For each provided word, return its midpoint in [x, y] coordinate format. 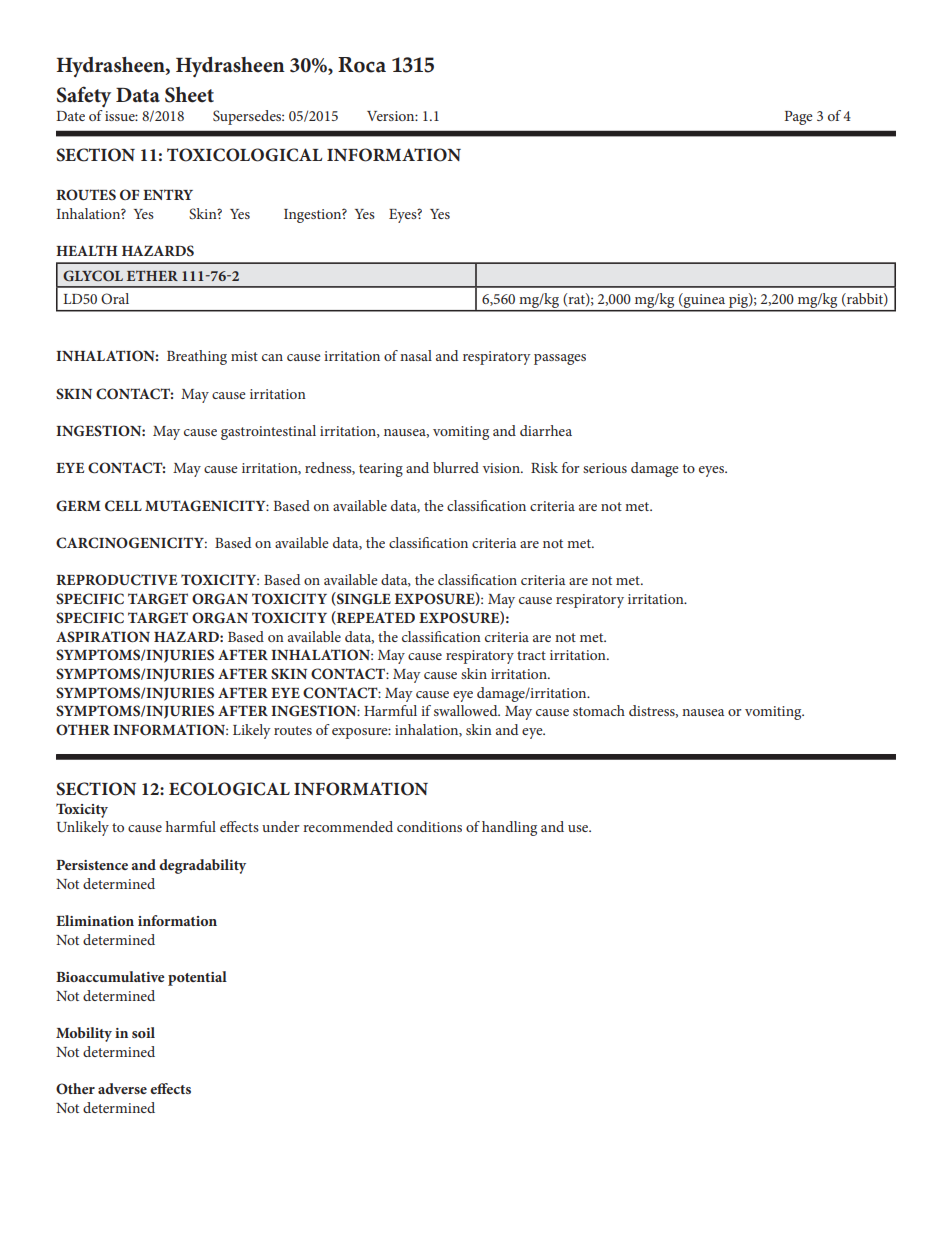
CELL [123, 506]
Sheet [189, 95]
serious [605, 468]
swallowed [467, 710]
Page [799, 118]
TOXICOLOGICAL [244, 155]
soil [143, 1032]
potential [197, 978]
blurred [456, 467]
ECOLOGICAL [229, 789]
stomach [599, 710]
